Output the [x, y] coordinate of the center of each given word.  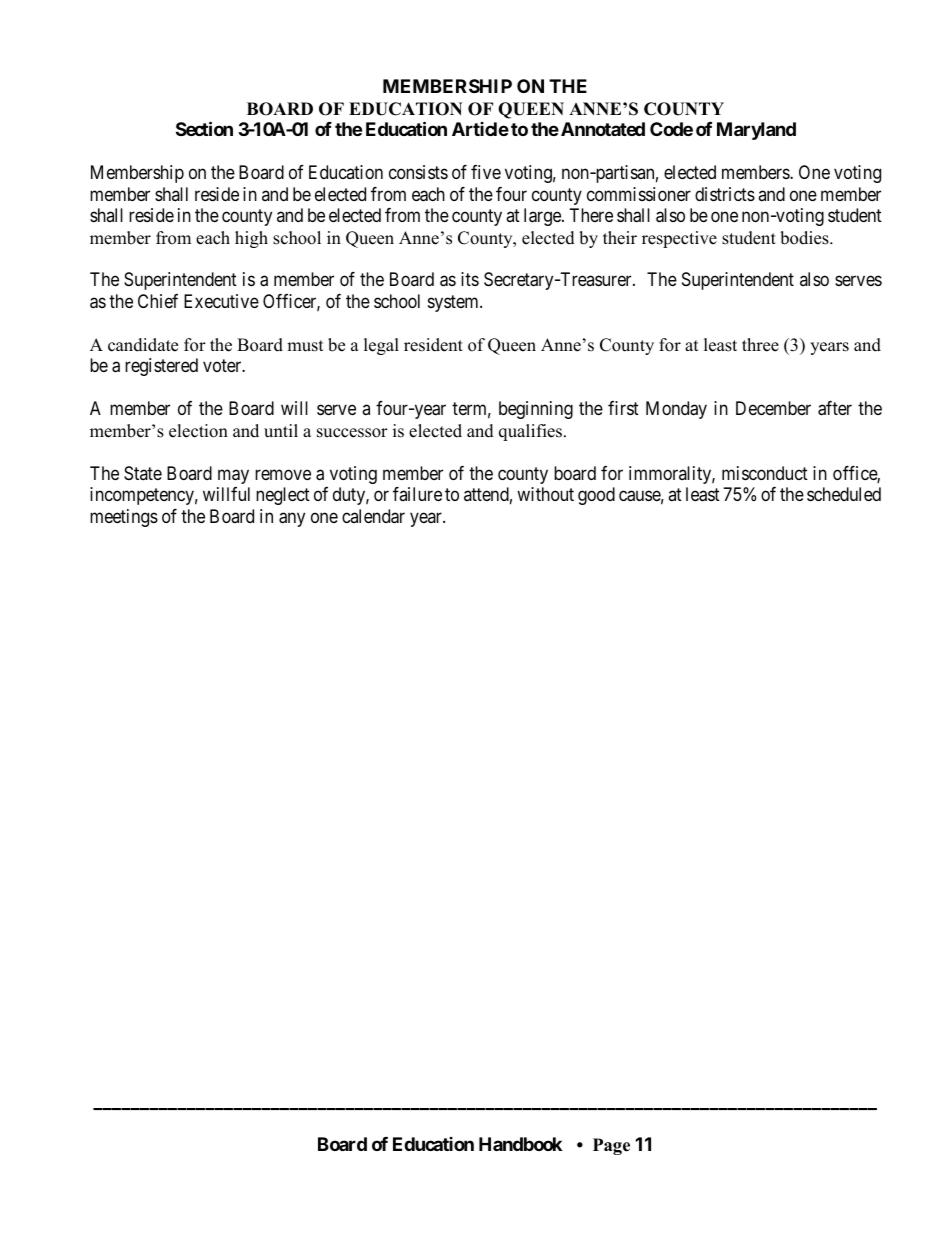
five [486, 172]
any [292, 519]
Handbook [520, 1144]
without [545, 494]
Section [204, 129]
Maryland [756, 131]
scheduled [844, 494]
